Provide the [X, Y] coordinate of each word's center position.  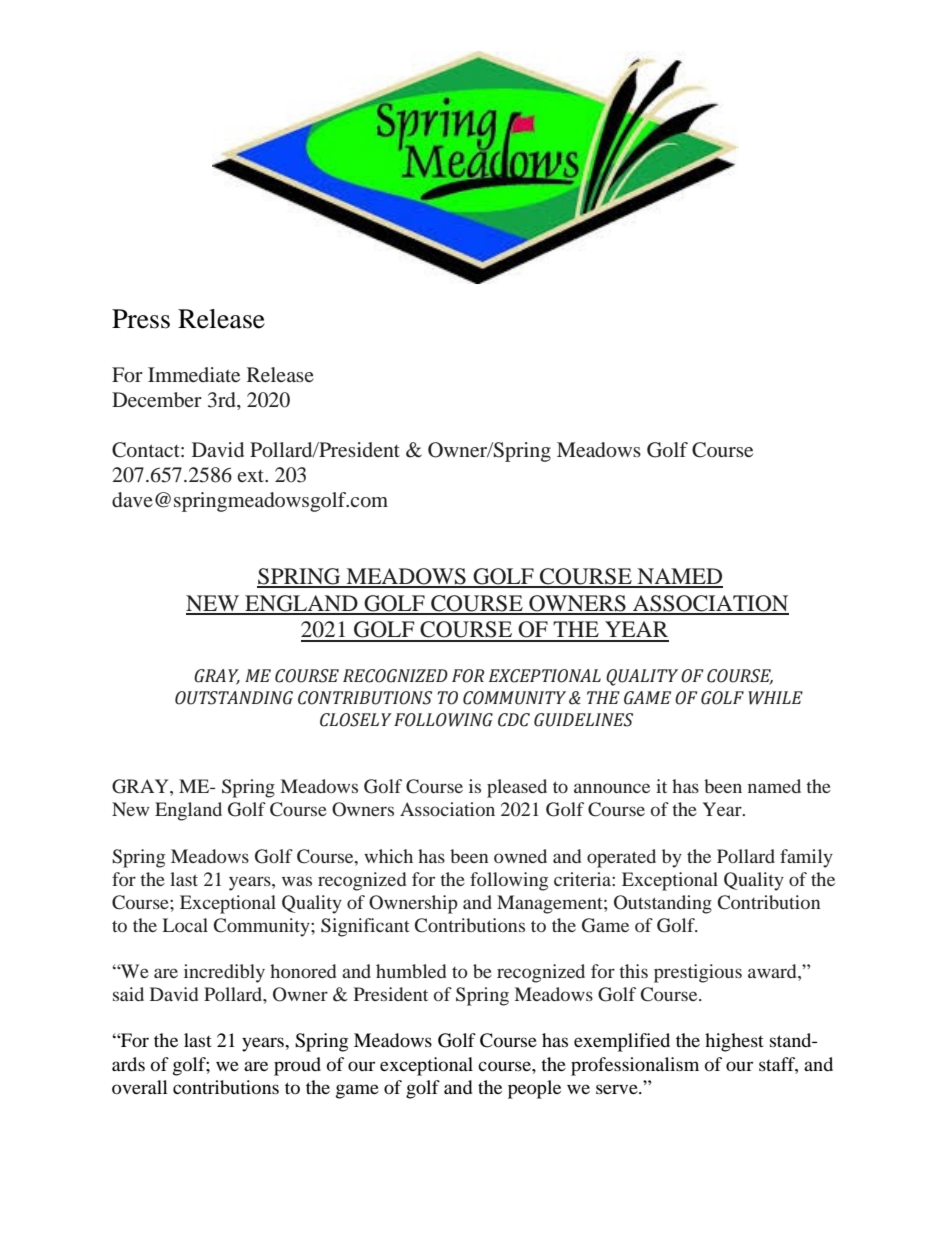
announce [612, 788]
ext [251, 476]
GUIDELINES [583, 720]
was [297, 881]
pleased [517, 788]
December [157, 400]
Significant [365, 927]
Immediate [194, 374]
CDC [514, 720]
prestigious [698, 973]
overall [140, 1087]
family [806, 858]
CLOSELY [356, 720]
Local [185, 925]
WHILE [775, 698]
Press [141, 319]
